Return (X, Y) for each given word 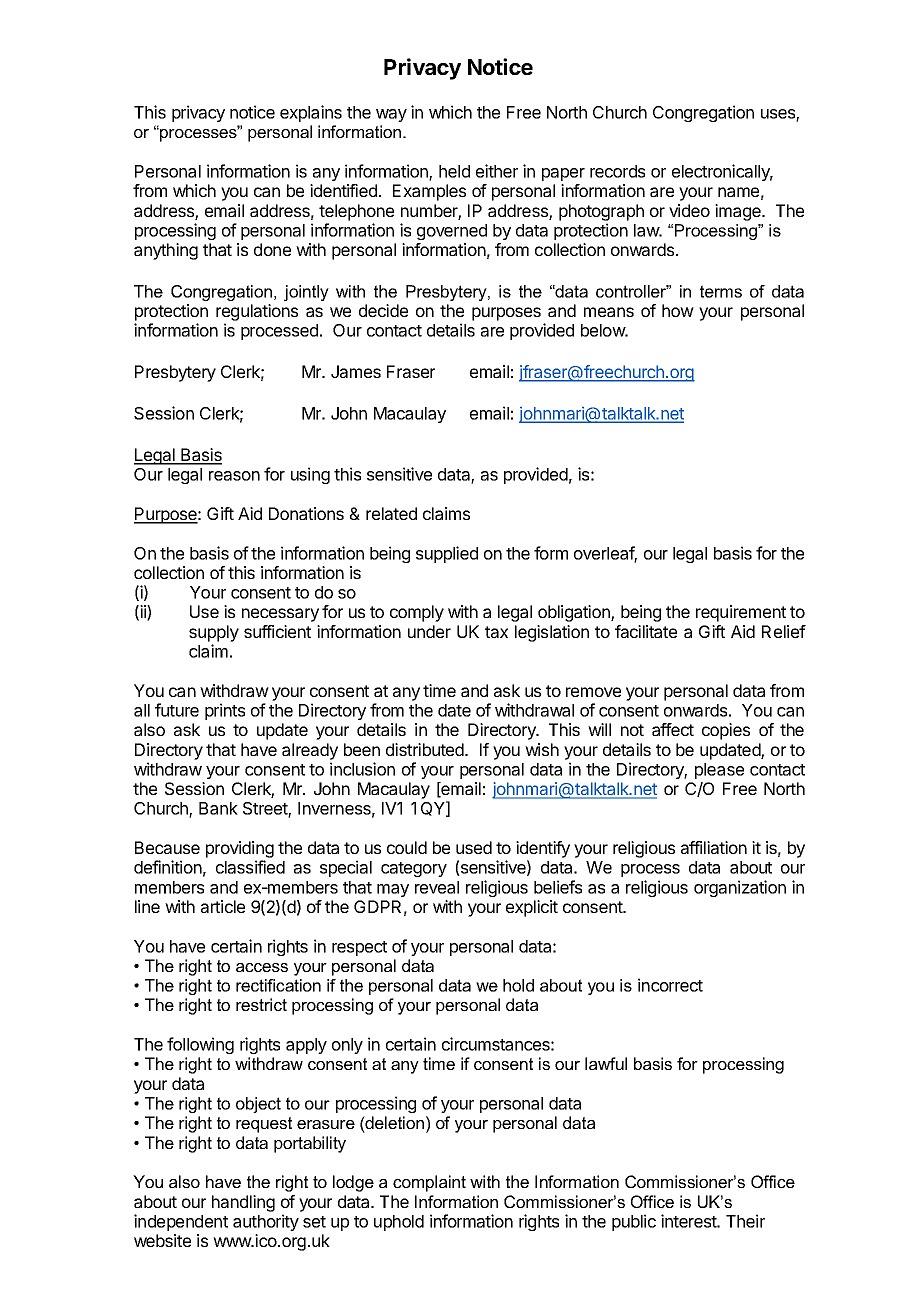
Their (745, 1221)
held (454, 171)
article (223, 906)
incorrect (670, 985)
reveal (437, 887)
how (678, 310)
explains (311, 113)
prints (225, 711)
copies (726, 731)
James (356, 371)
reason (234, 476)
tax (496, 632)
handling (243, 1203)
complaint (429, 1183)
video (689, 210)
